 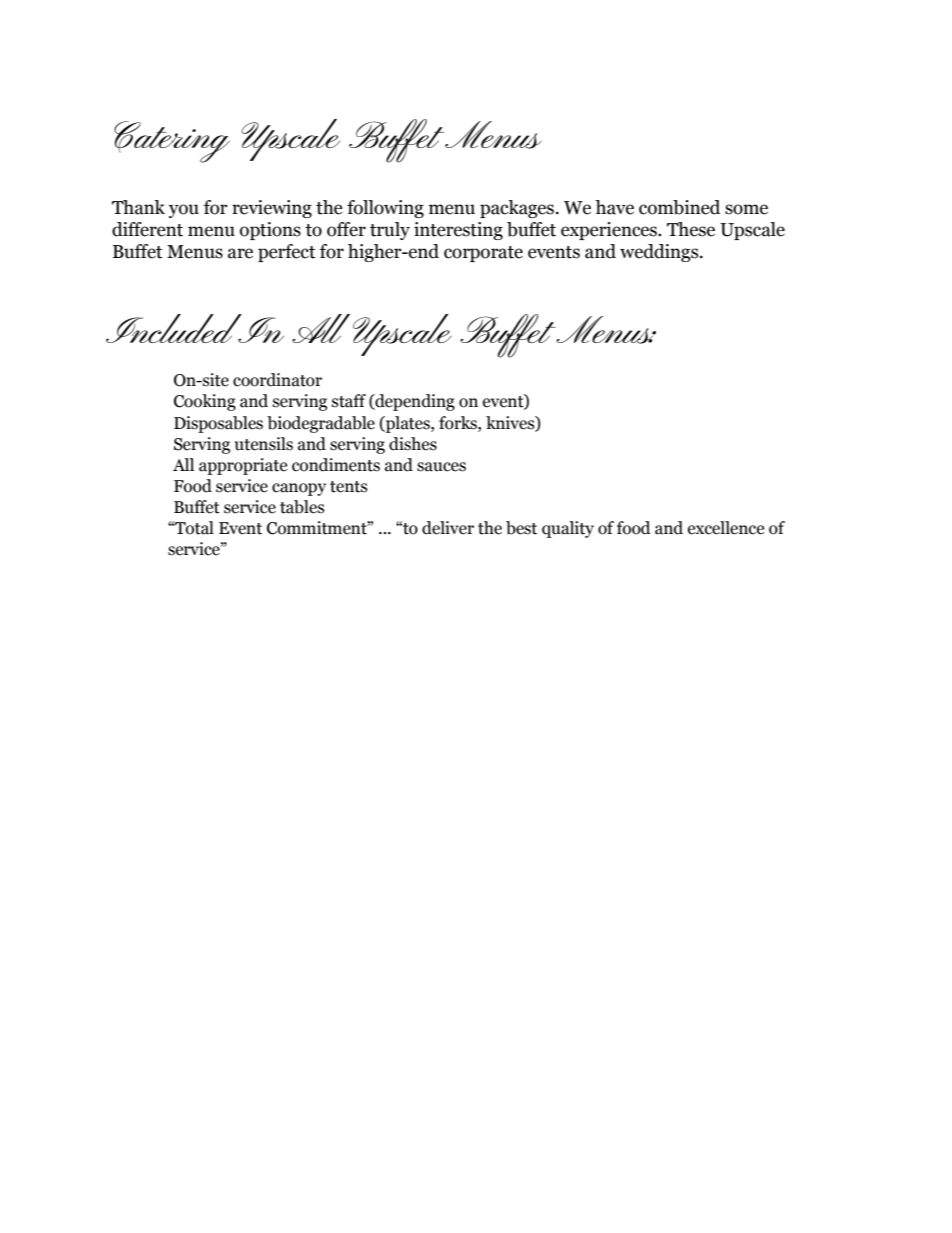 What do you see at coordinates (172, 142) in the screenshot?
I see `Catering` at bounding box center [172, 142].
